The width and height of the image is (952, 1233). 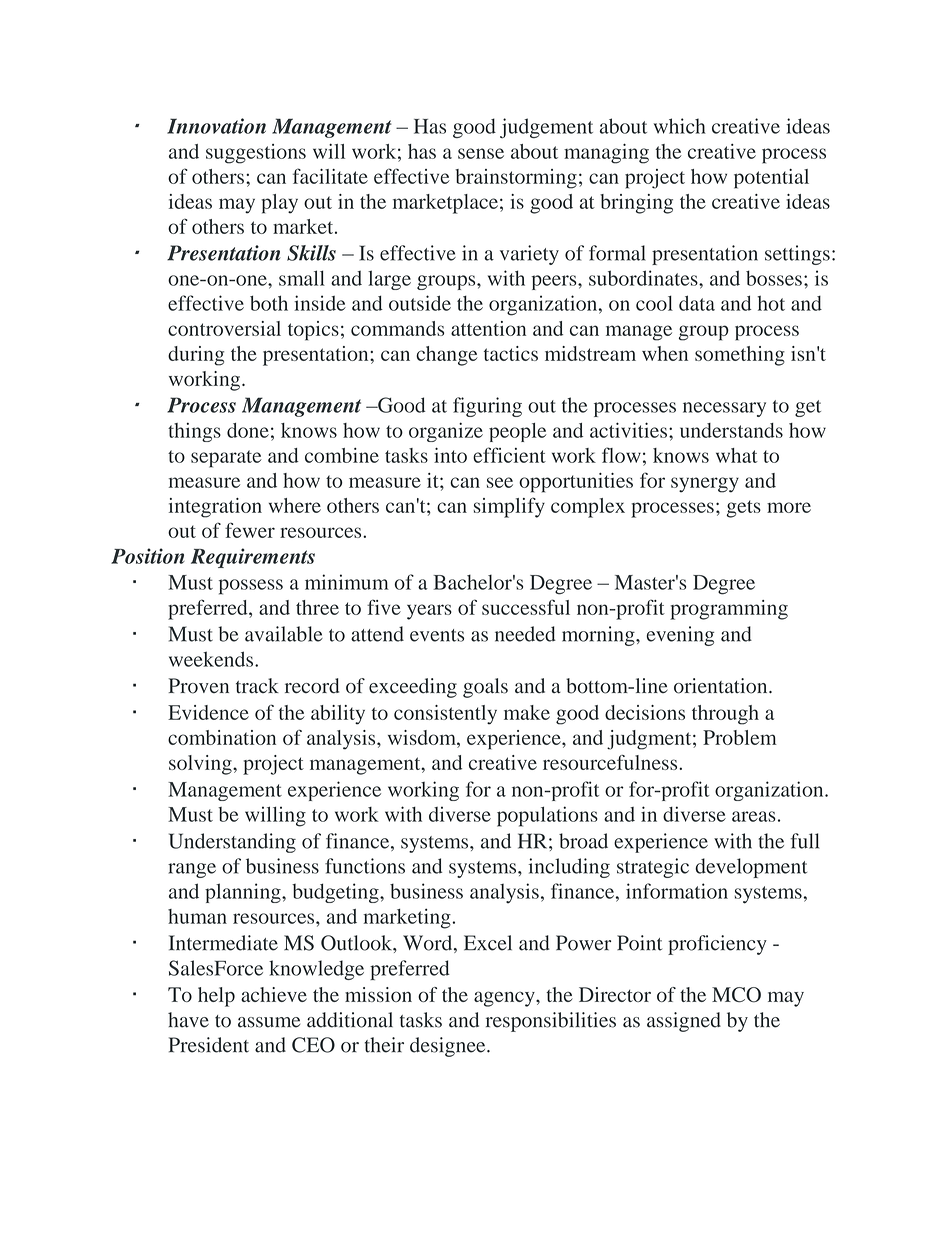 What do you see at coordinates (226, 459) in the image?
I see `separate` at bounding box center [226, 459].
